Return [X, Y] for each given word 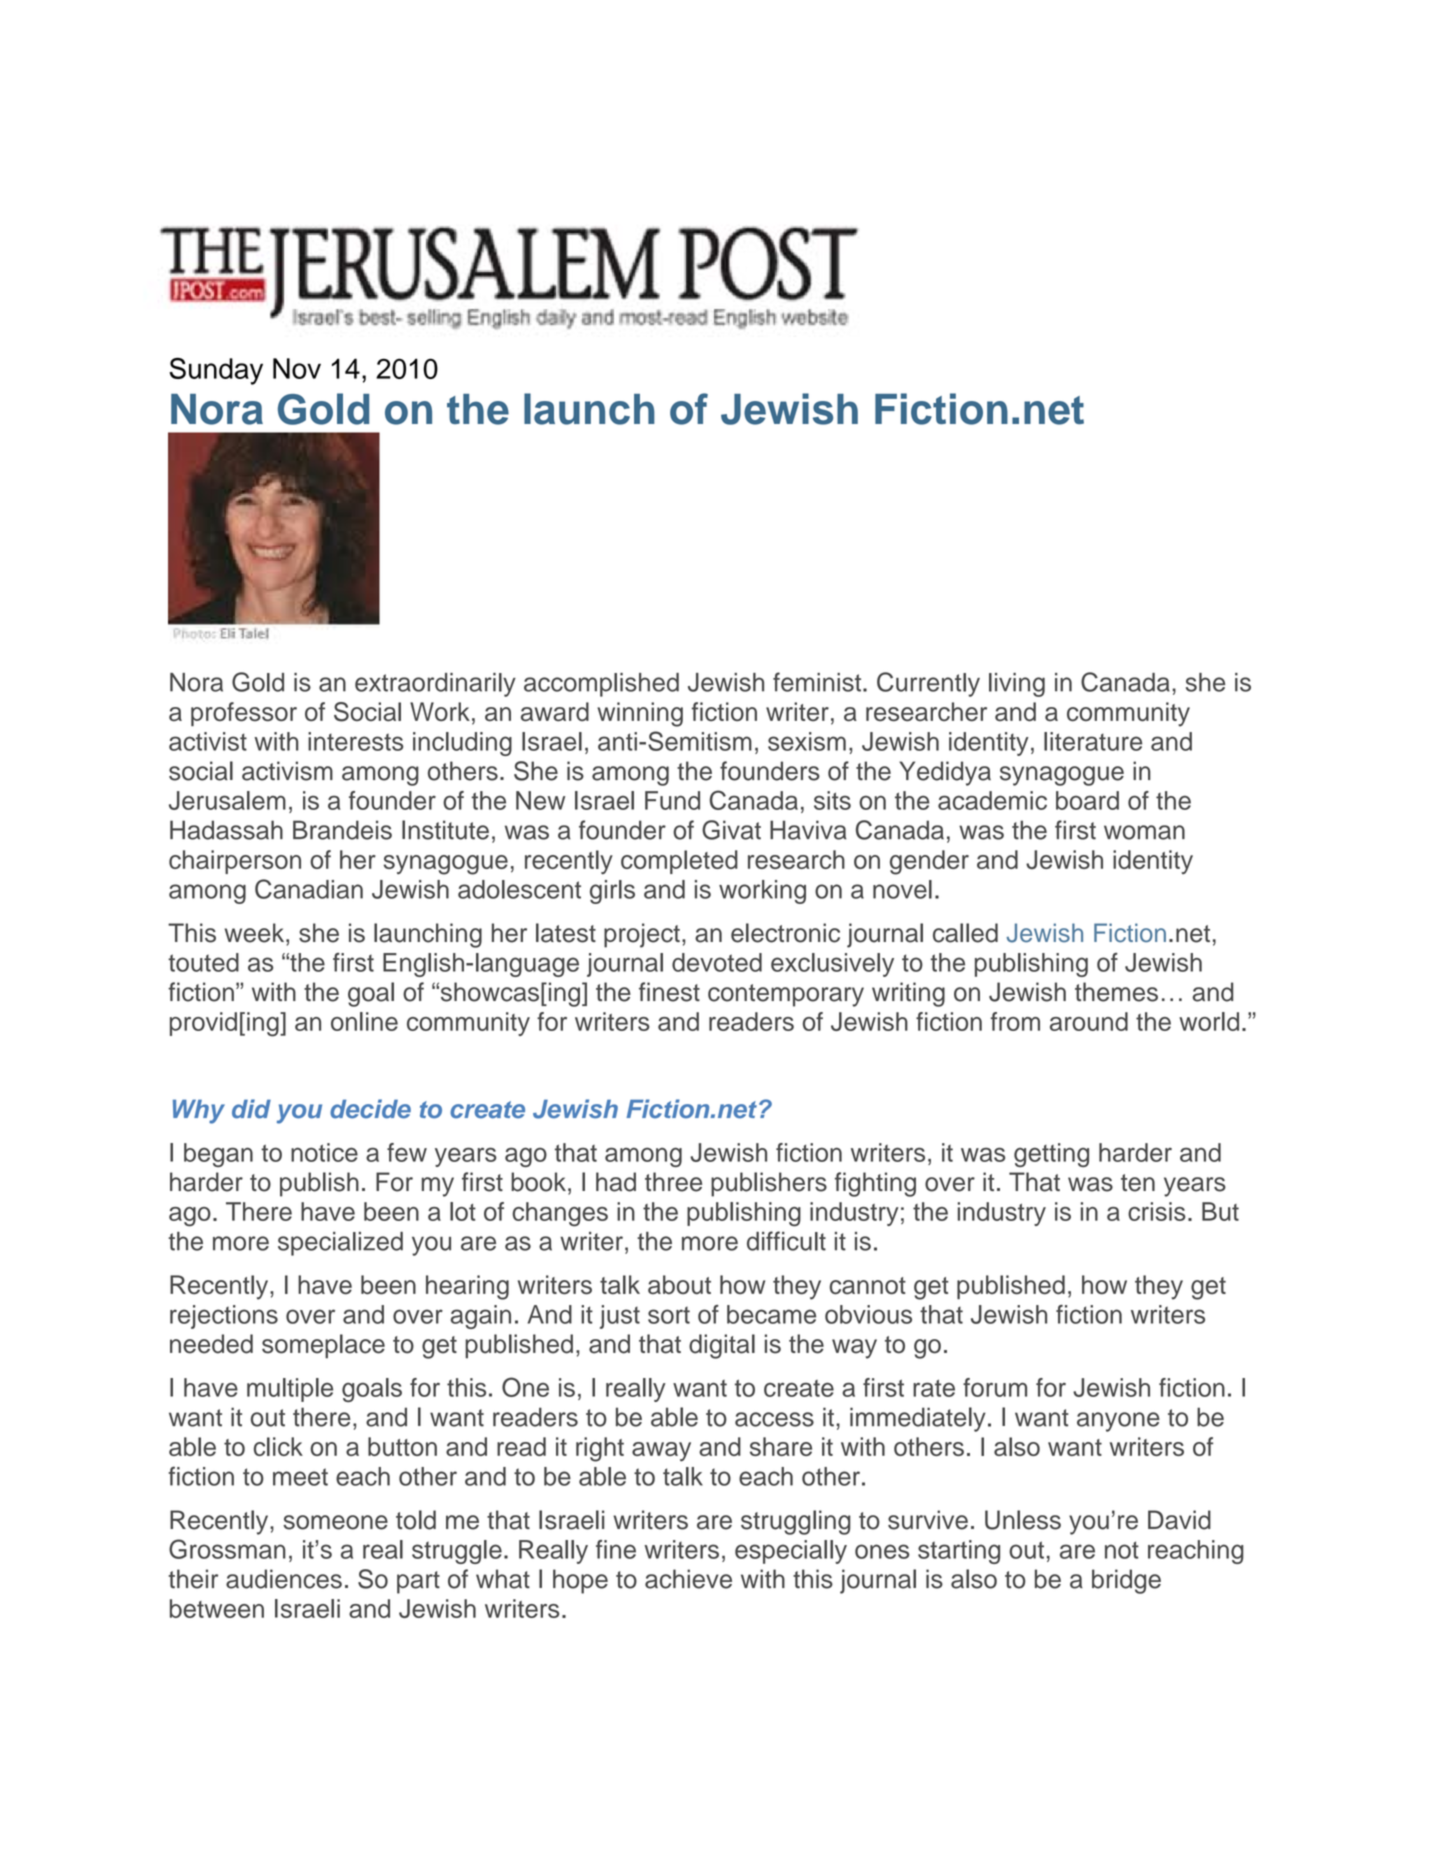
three [673, 1182]
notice [324, 1152]
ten [1138, 1183]
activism [287, 771]
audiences [284, 1579]
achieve [688, 1579]
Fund [672, 800]
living [1017, 685]
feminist [818, 682]
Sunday [216, 371]
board [1087, 800]
